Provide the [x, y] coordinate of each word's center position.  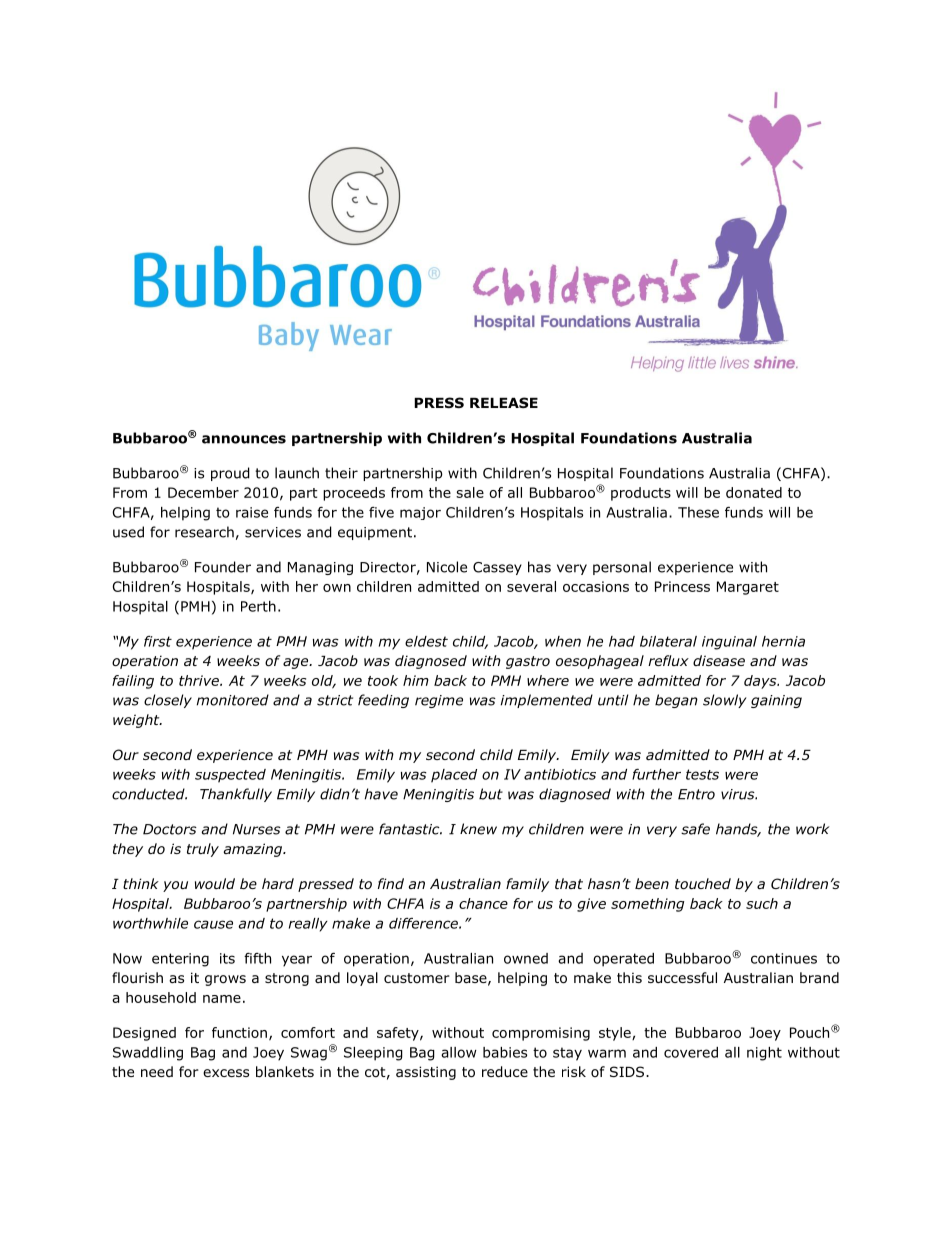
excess [226, 1073]
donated [754, 492]
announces [244, 439]
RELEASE [504, 402]
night [764, 1054]
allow [459, 1052]
